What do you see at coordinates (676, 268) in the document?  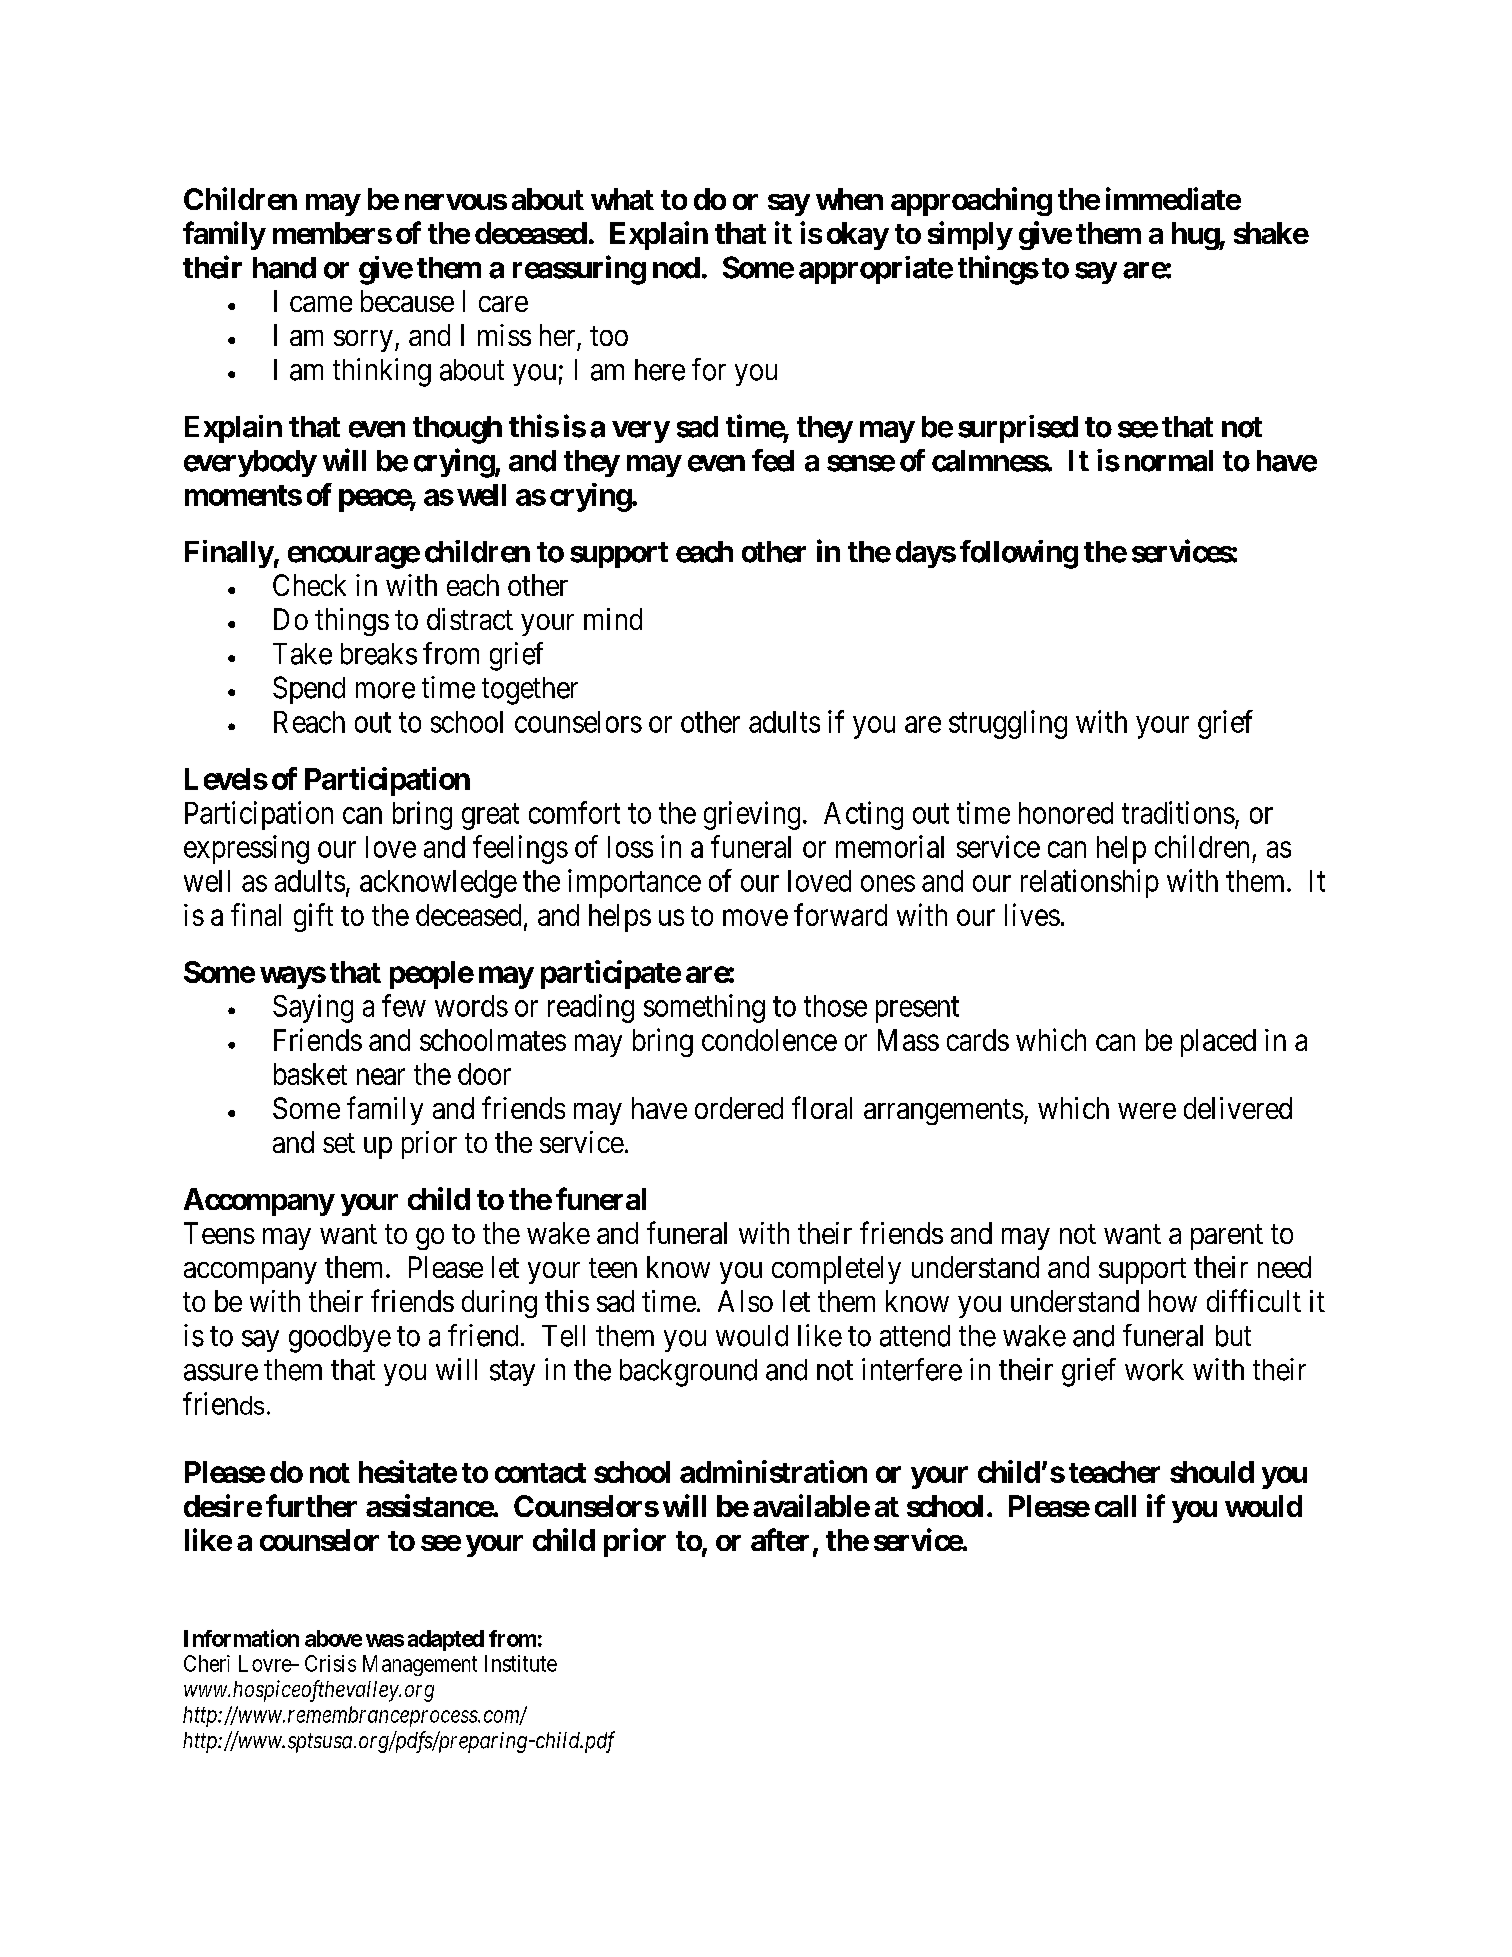 I see `nod` at bounding box center [676, 268].
